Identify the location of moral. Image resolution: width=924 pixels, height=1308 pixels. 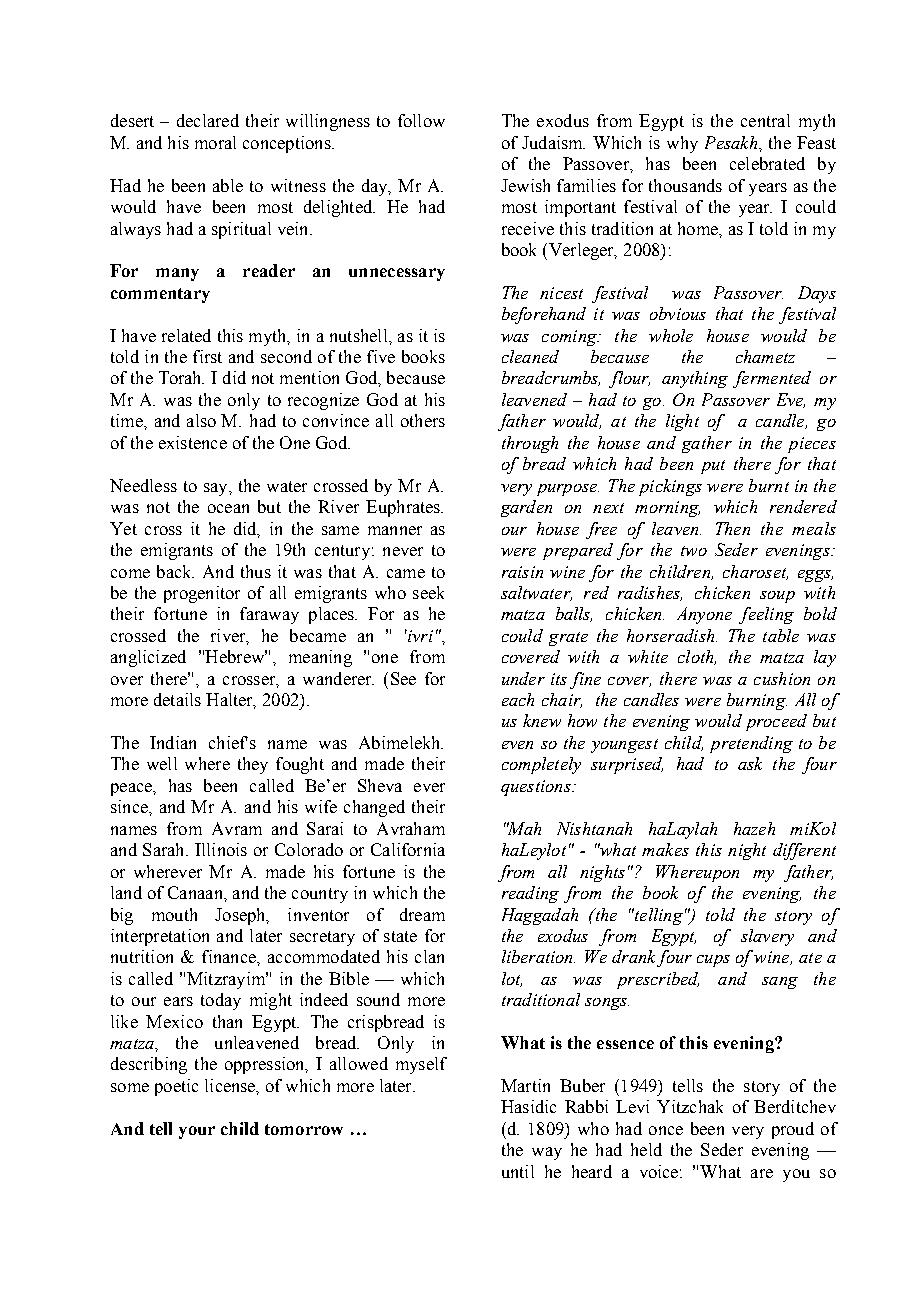
(215, 142).
